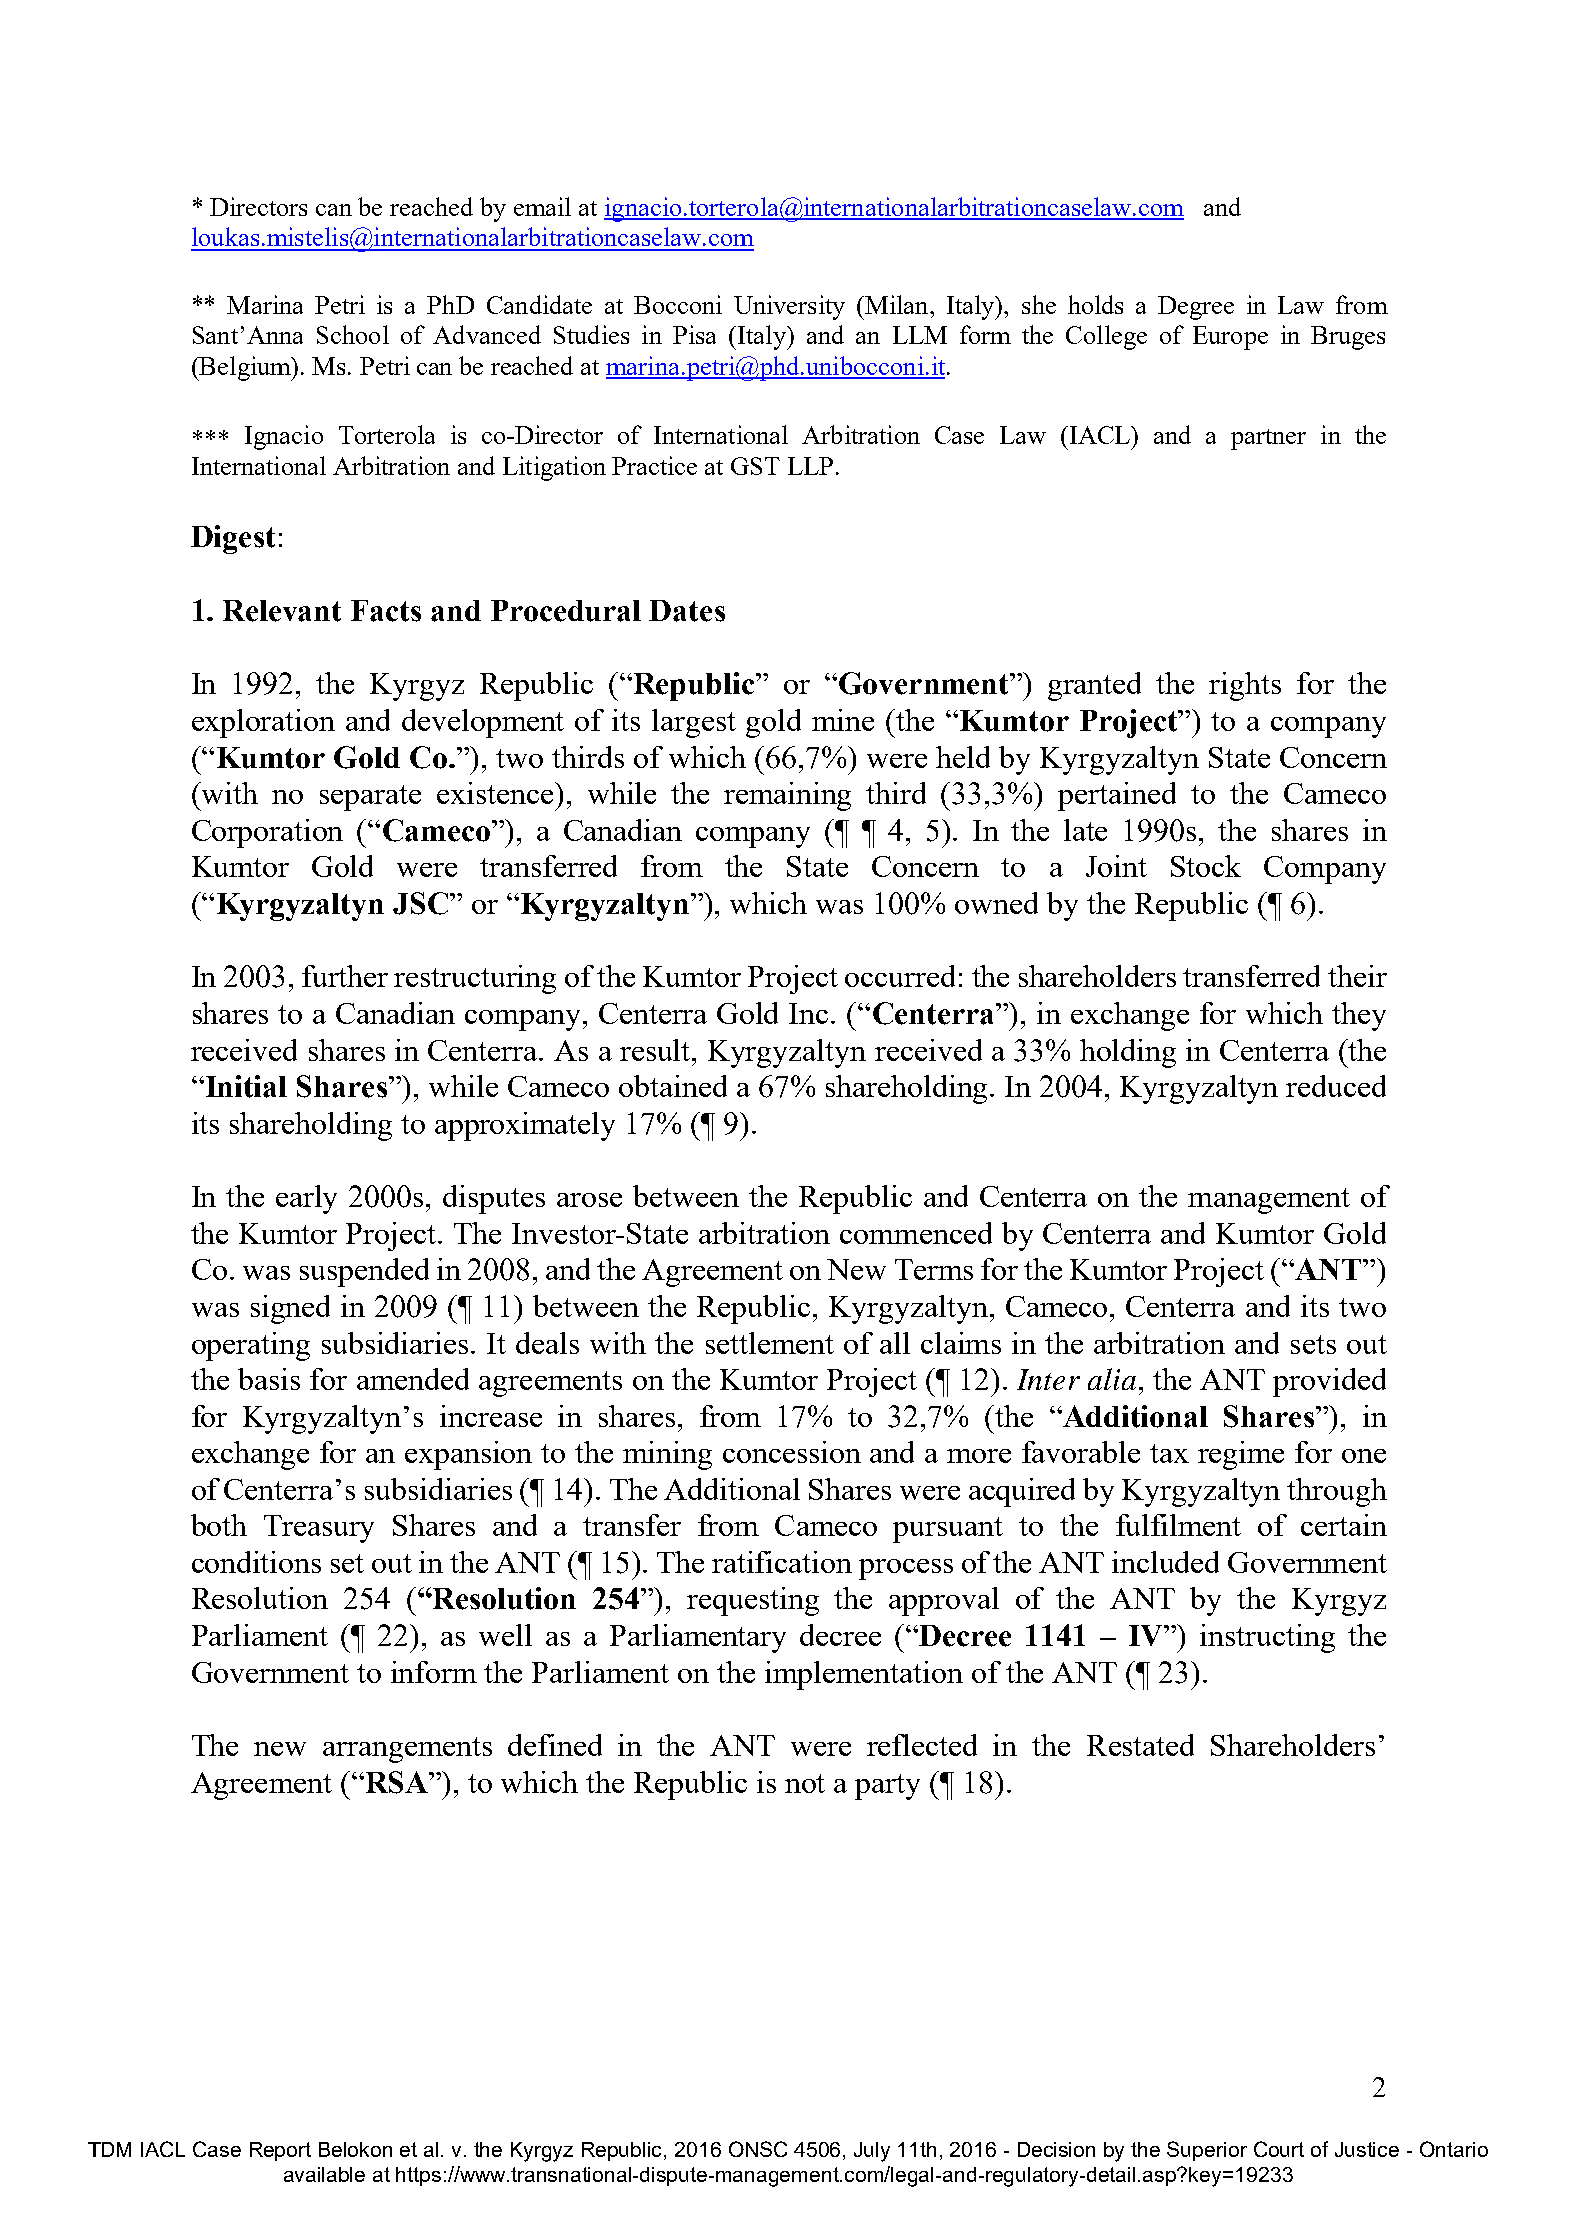 Image resolution: width=1577 pixels, height=2231 pixels. I want to click on Report, so click(280, 2151).
